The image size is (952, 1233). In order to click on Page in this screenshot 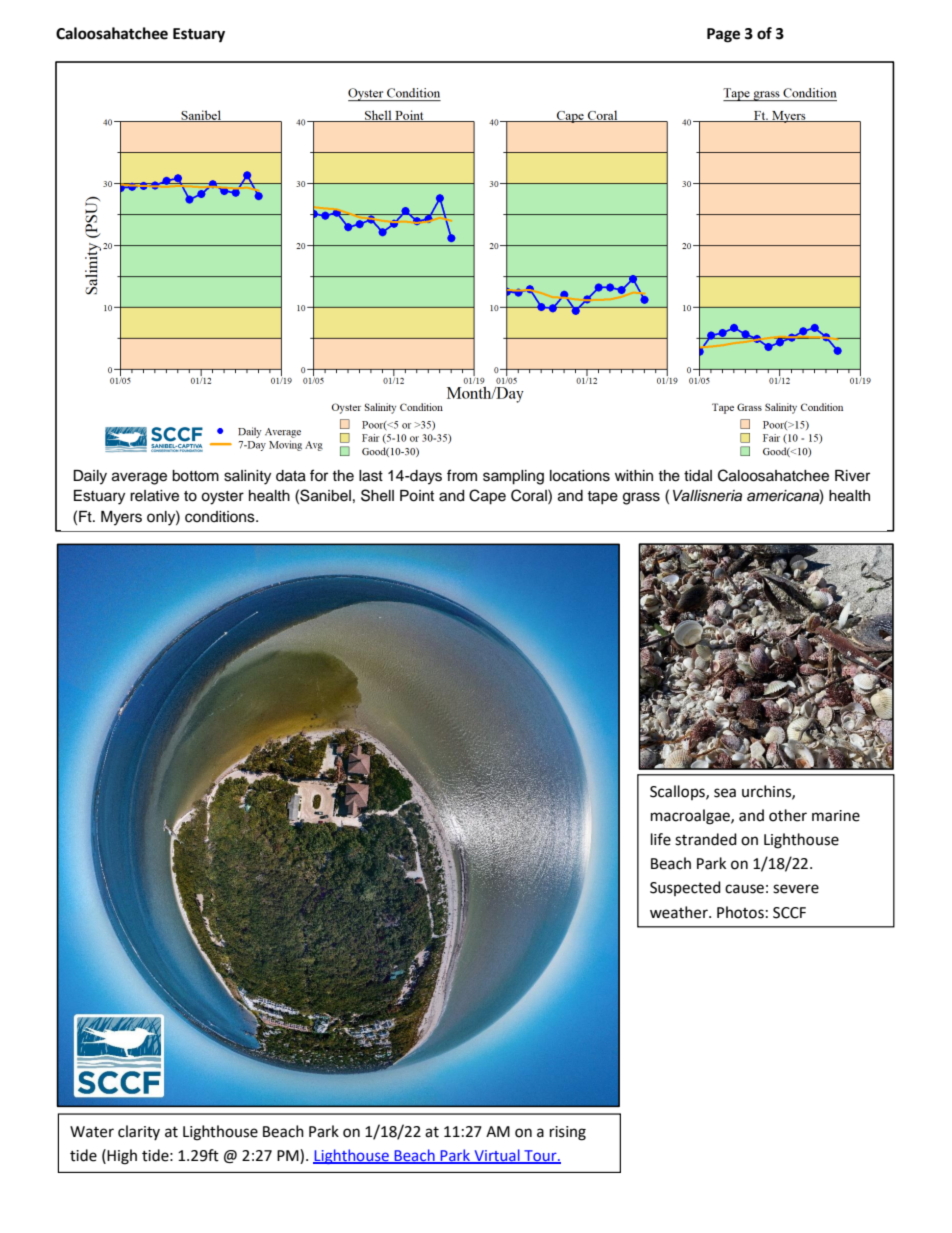, I will do `click(723, 35)`.
